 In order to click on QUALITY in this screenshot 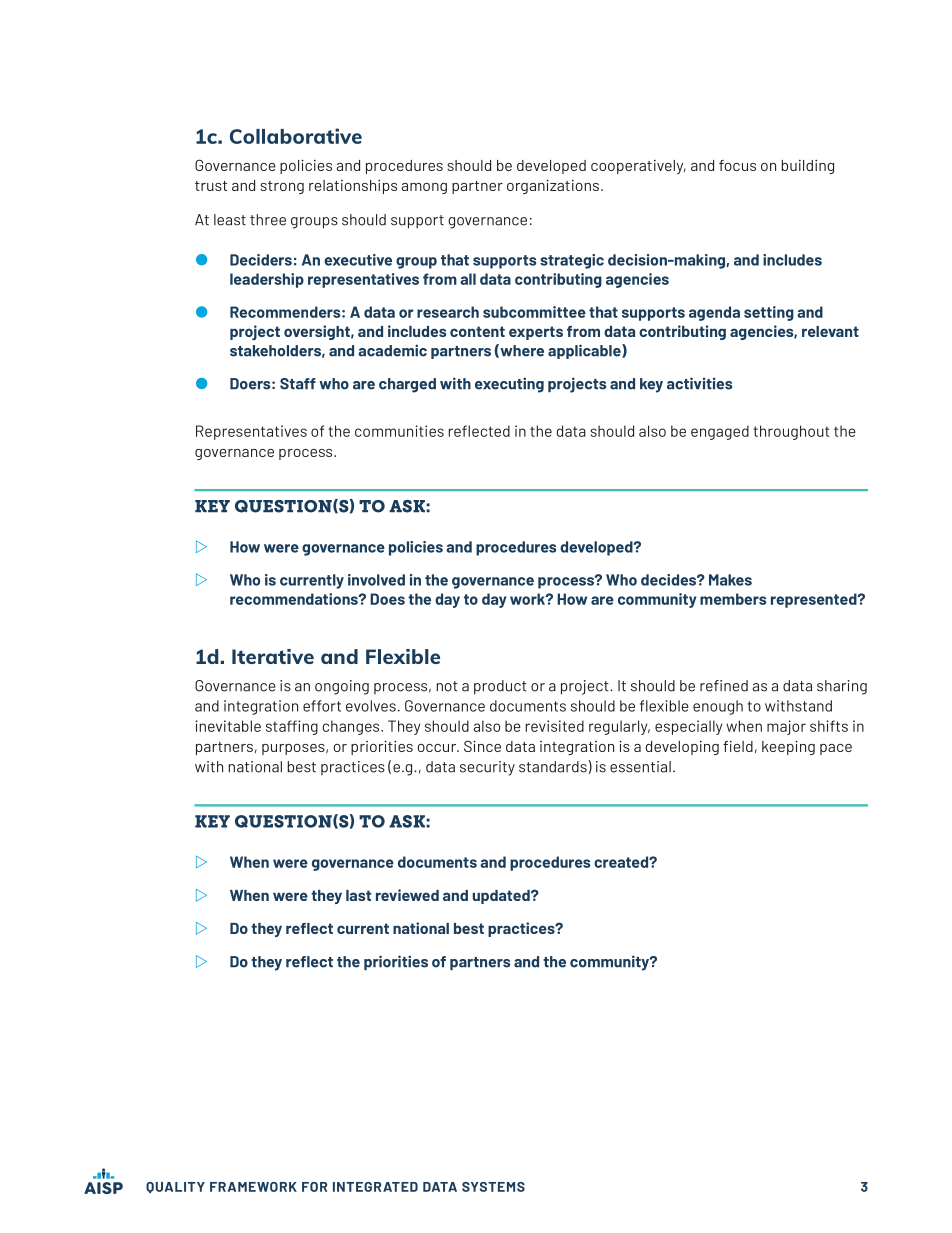, I will do `click(175, 1187)`.
